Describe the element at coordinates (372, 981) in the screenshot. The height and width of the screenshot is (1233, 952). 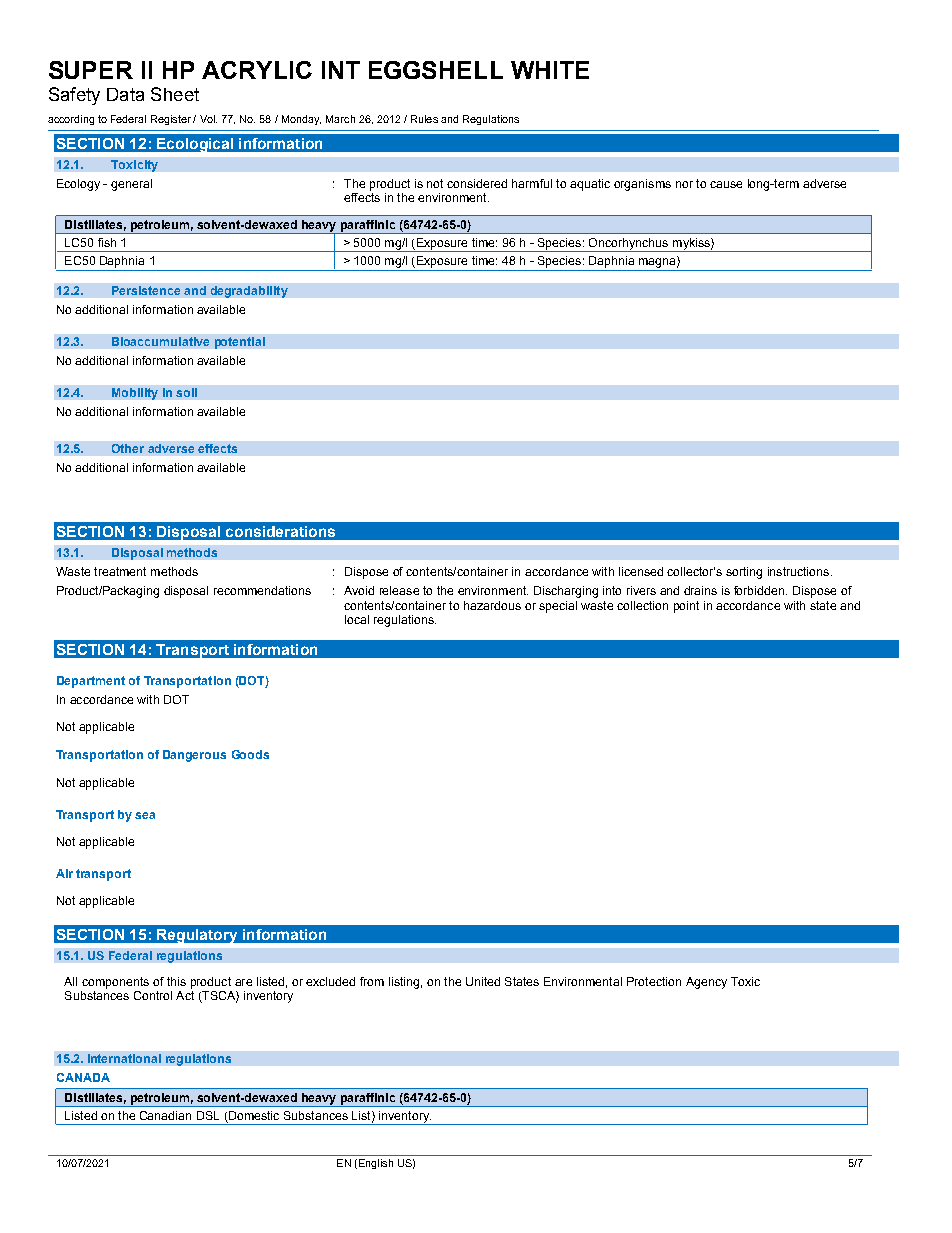
I see `from` at that location.
